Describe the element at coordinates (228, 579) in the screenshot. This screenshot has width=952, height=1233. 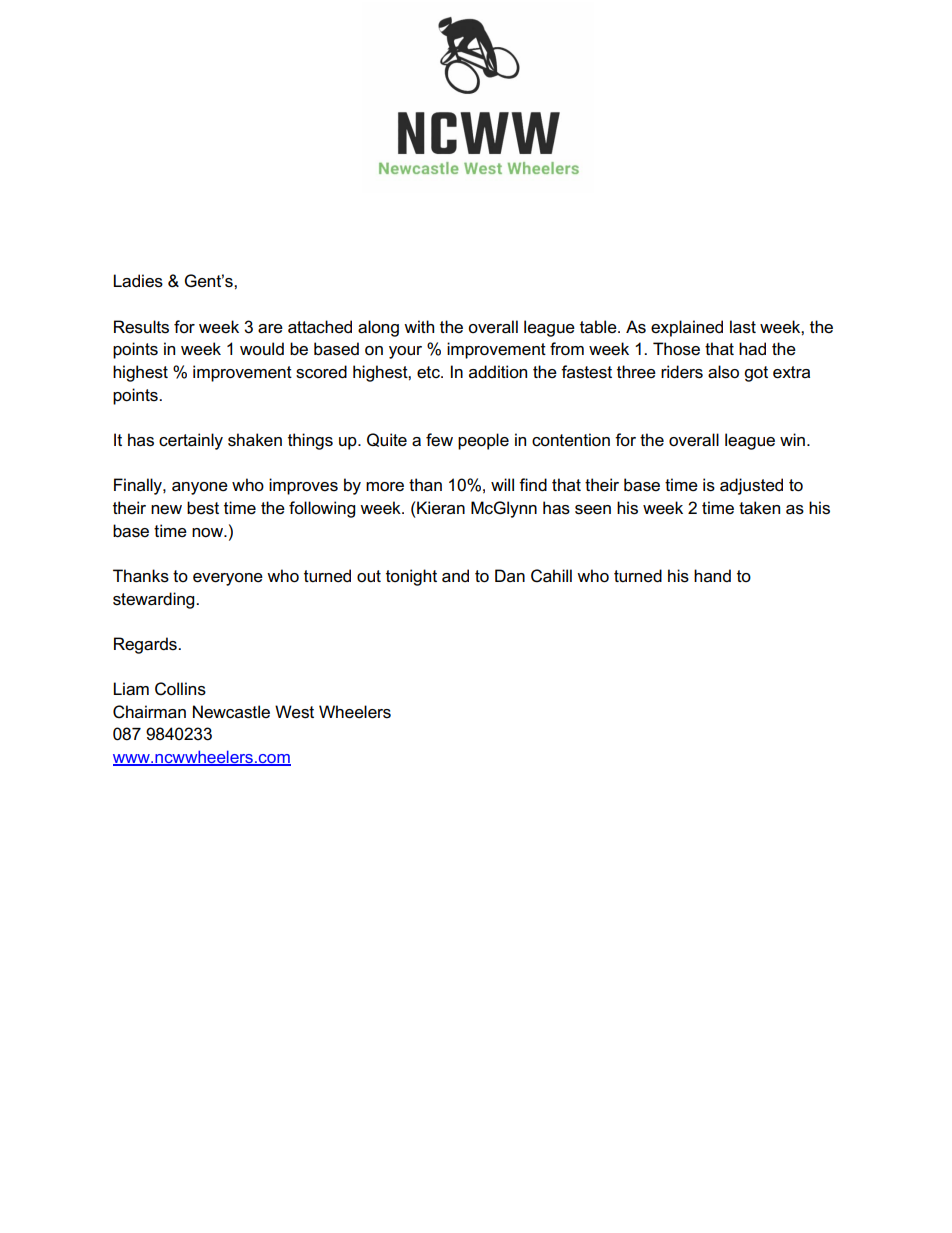
I see `everyone` at that location.
